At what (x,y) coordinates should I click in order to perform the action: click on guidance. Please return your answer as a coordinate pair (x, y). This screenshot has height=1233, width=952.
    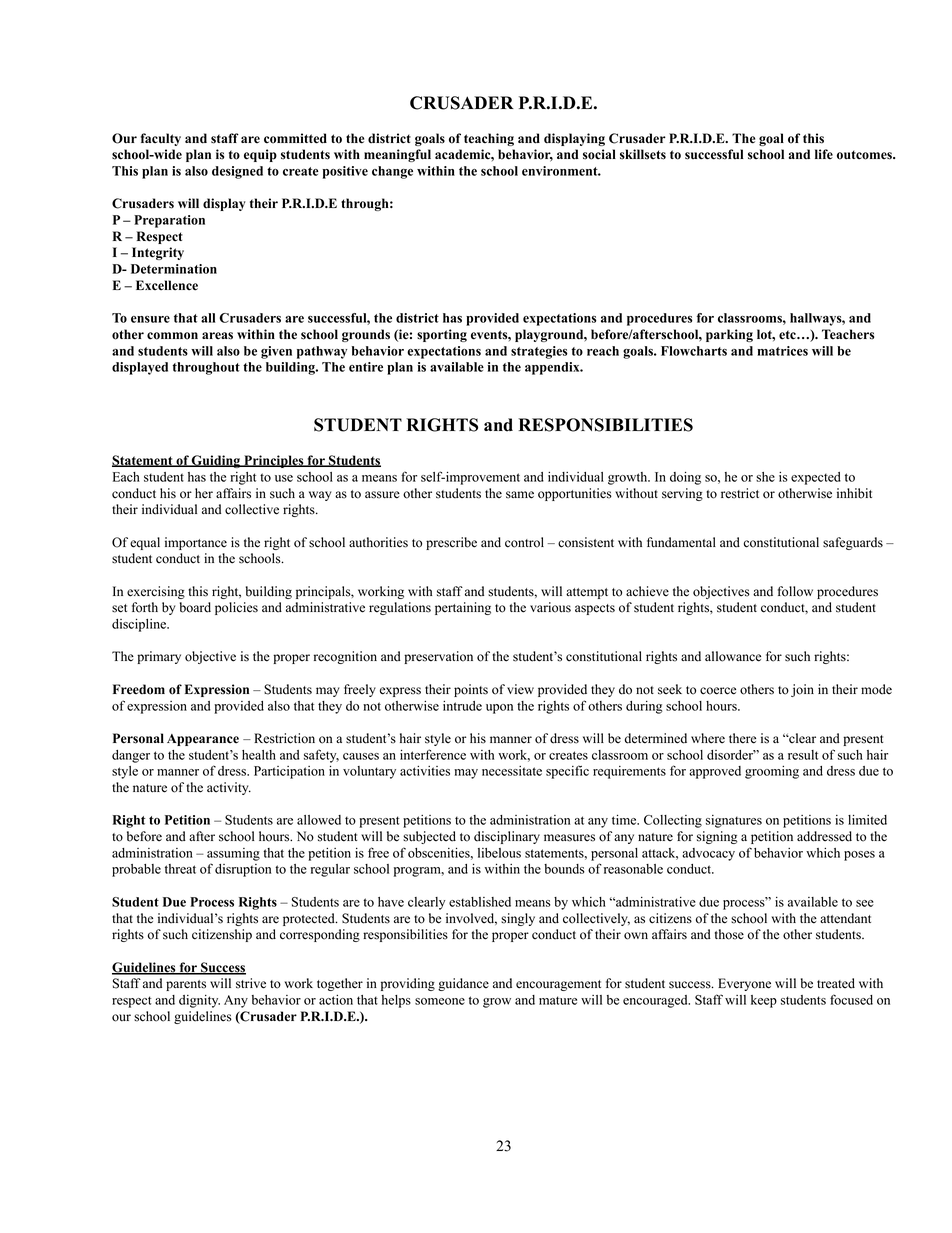
    Looking at the image, I should click on (463, 984).
